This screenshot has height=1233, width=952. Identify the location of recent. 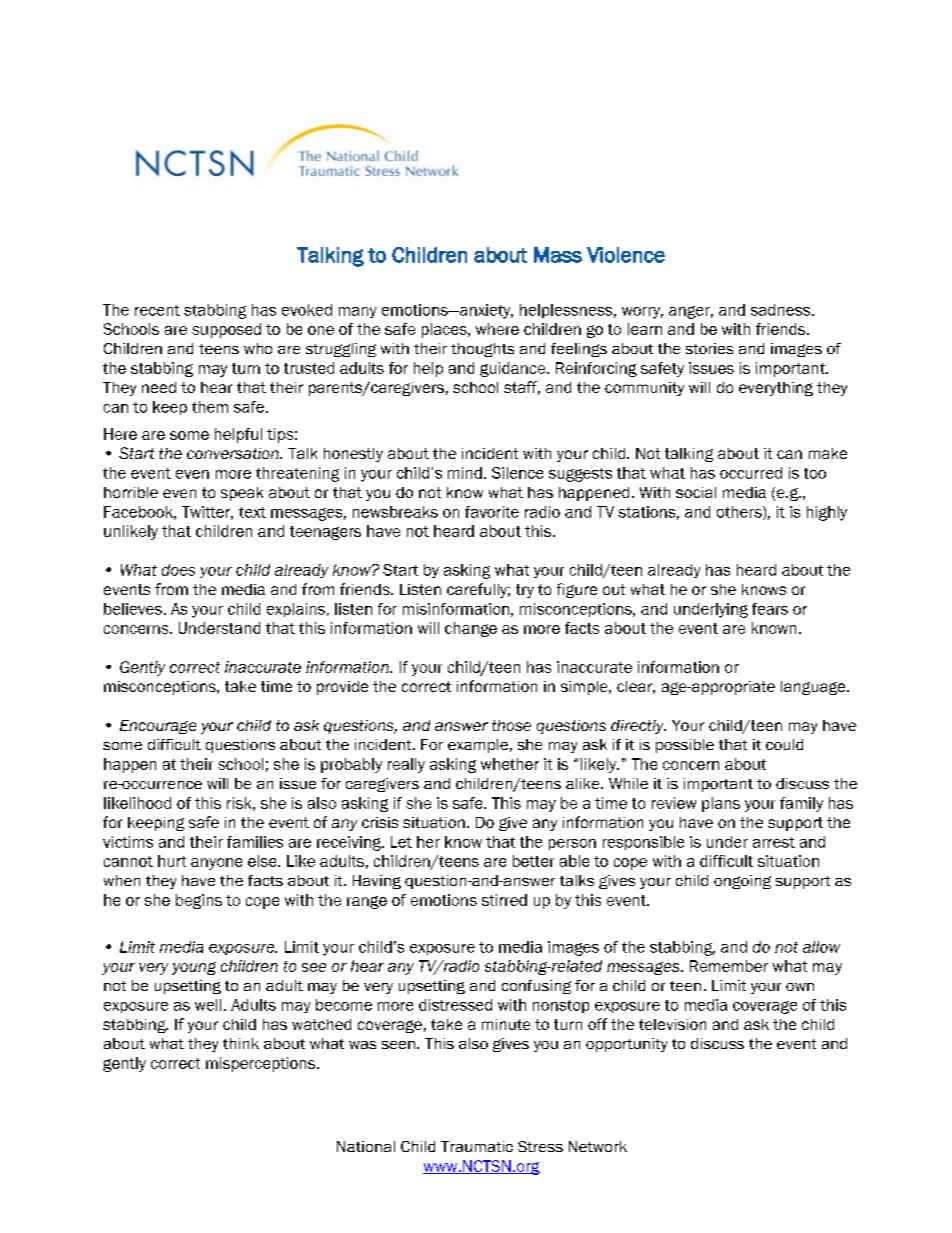
(157, 310).
